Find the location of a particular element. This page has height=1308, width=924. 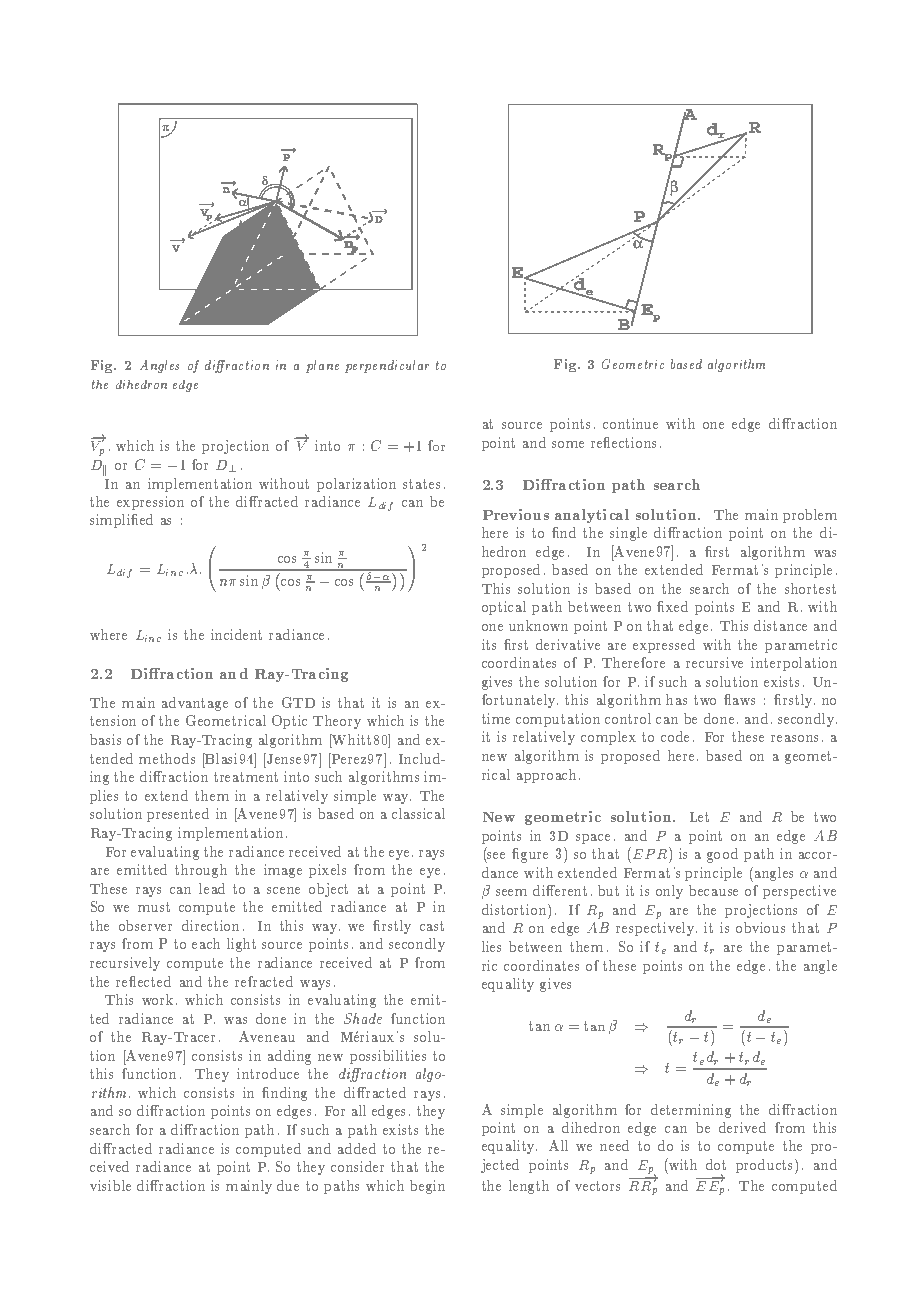

incident is located at coordinates (236, 634).
